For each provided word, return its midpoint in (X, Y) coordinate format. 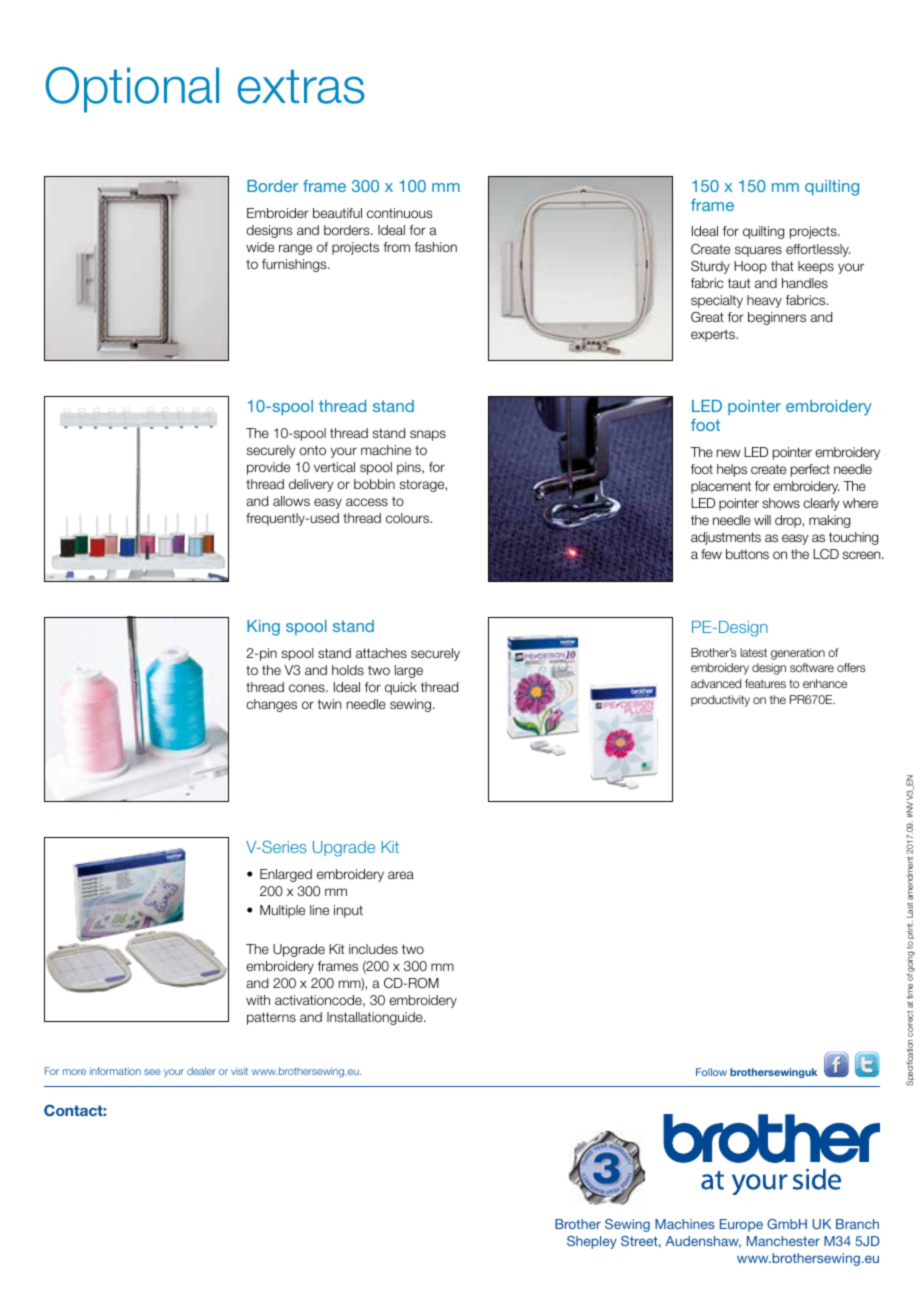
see (152, 1072)
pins (410, 468)
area (401, 875)
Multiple (282, 911)
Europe (741, 1225)
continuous (400, 213)
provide (268, 468)
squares (758, 251)
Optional (132, 90)
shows (781, 503)
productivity (720, 701)
